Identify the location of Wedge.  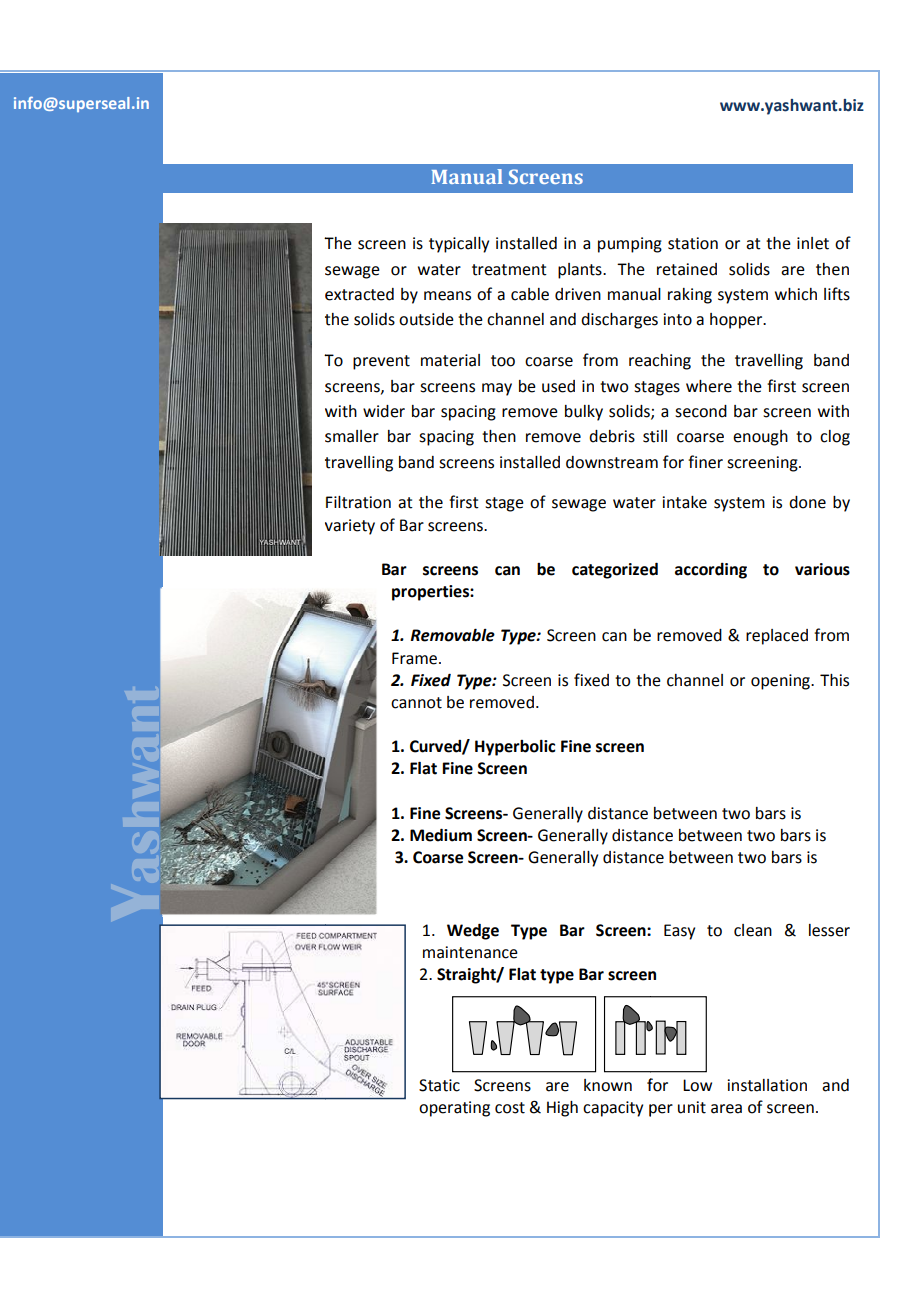
(473, 931).
